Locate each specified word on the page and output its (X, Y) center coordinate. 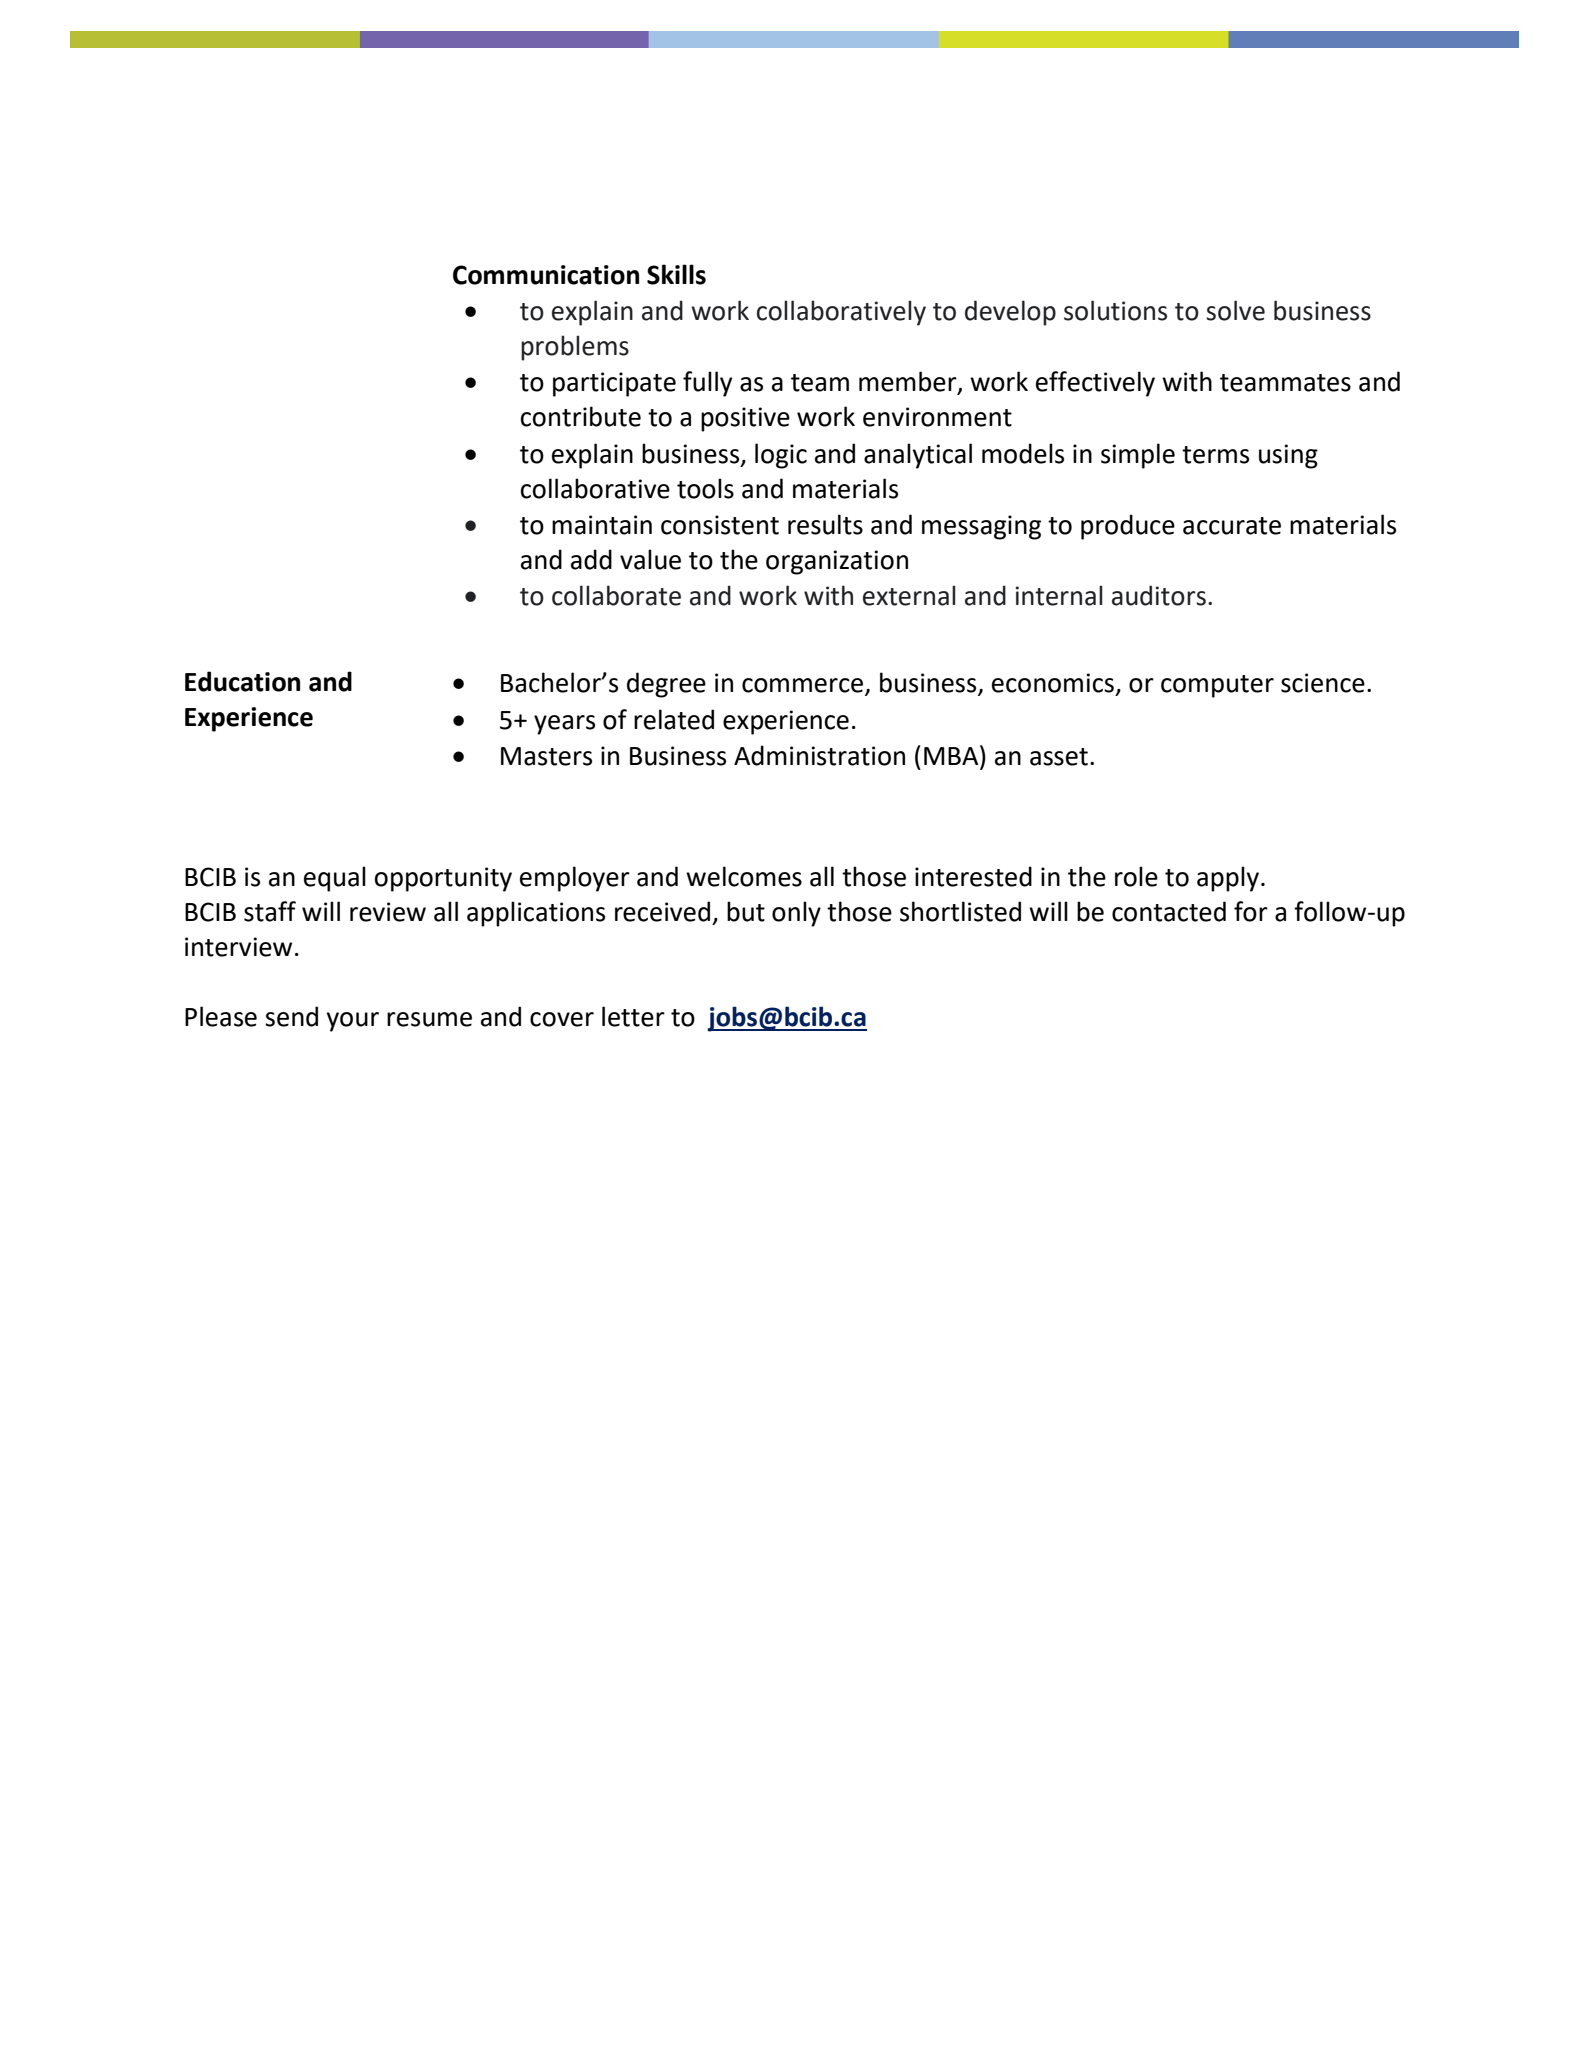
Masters (546, 756)
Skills (676, 274)
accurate (1232, 526)
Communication (546, 275)
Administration (819, 755)
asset (1059, 757)
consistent (720, 525)
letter (633, 1016)
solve (1235, 310)
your (353, 1022)
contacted (1169, 911)
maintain (602, 525)
